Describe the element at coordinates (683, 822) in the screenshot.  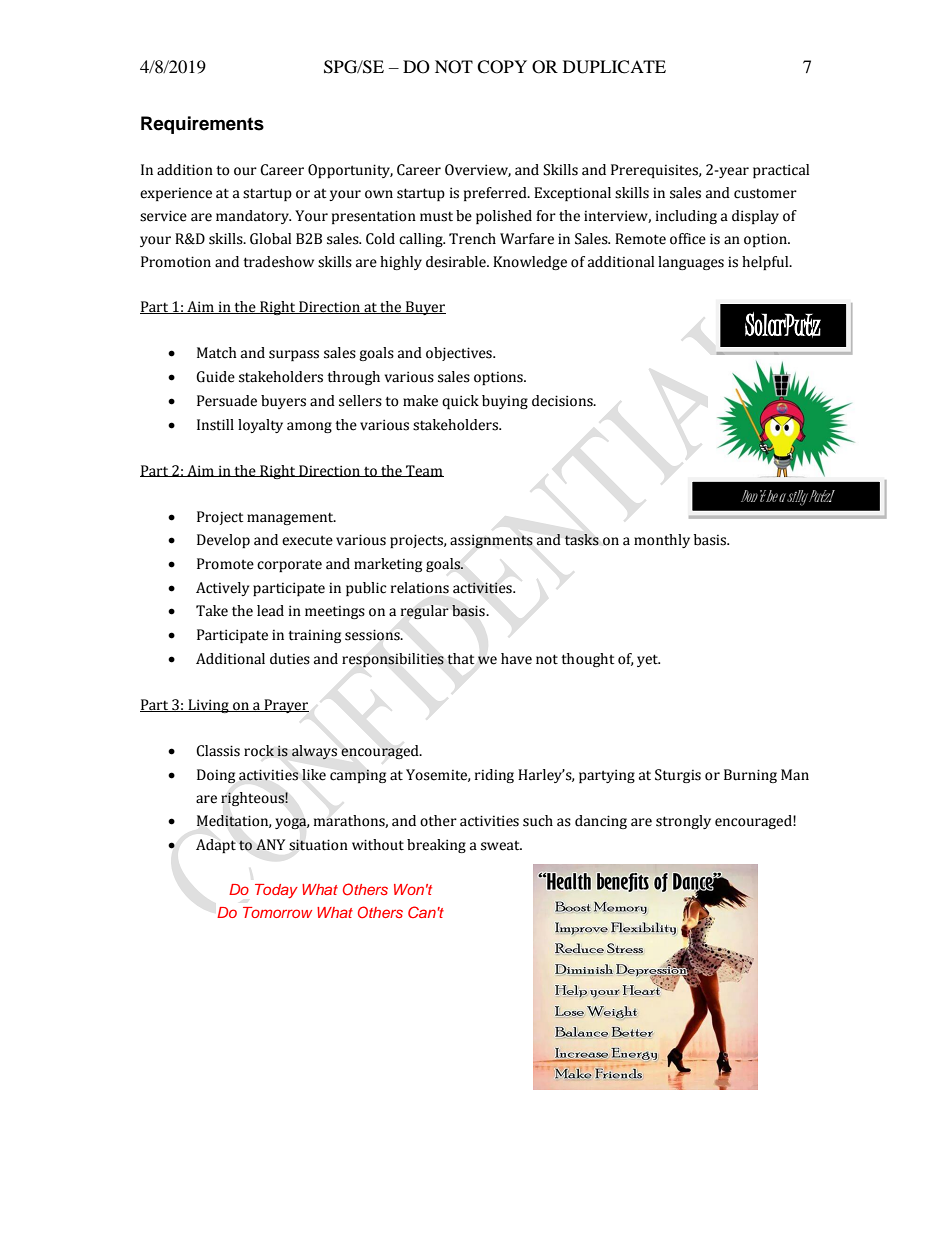
I see `strongly` at that location.
